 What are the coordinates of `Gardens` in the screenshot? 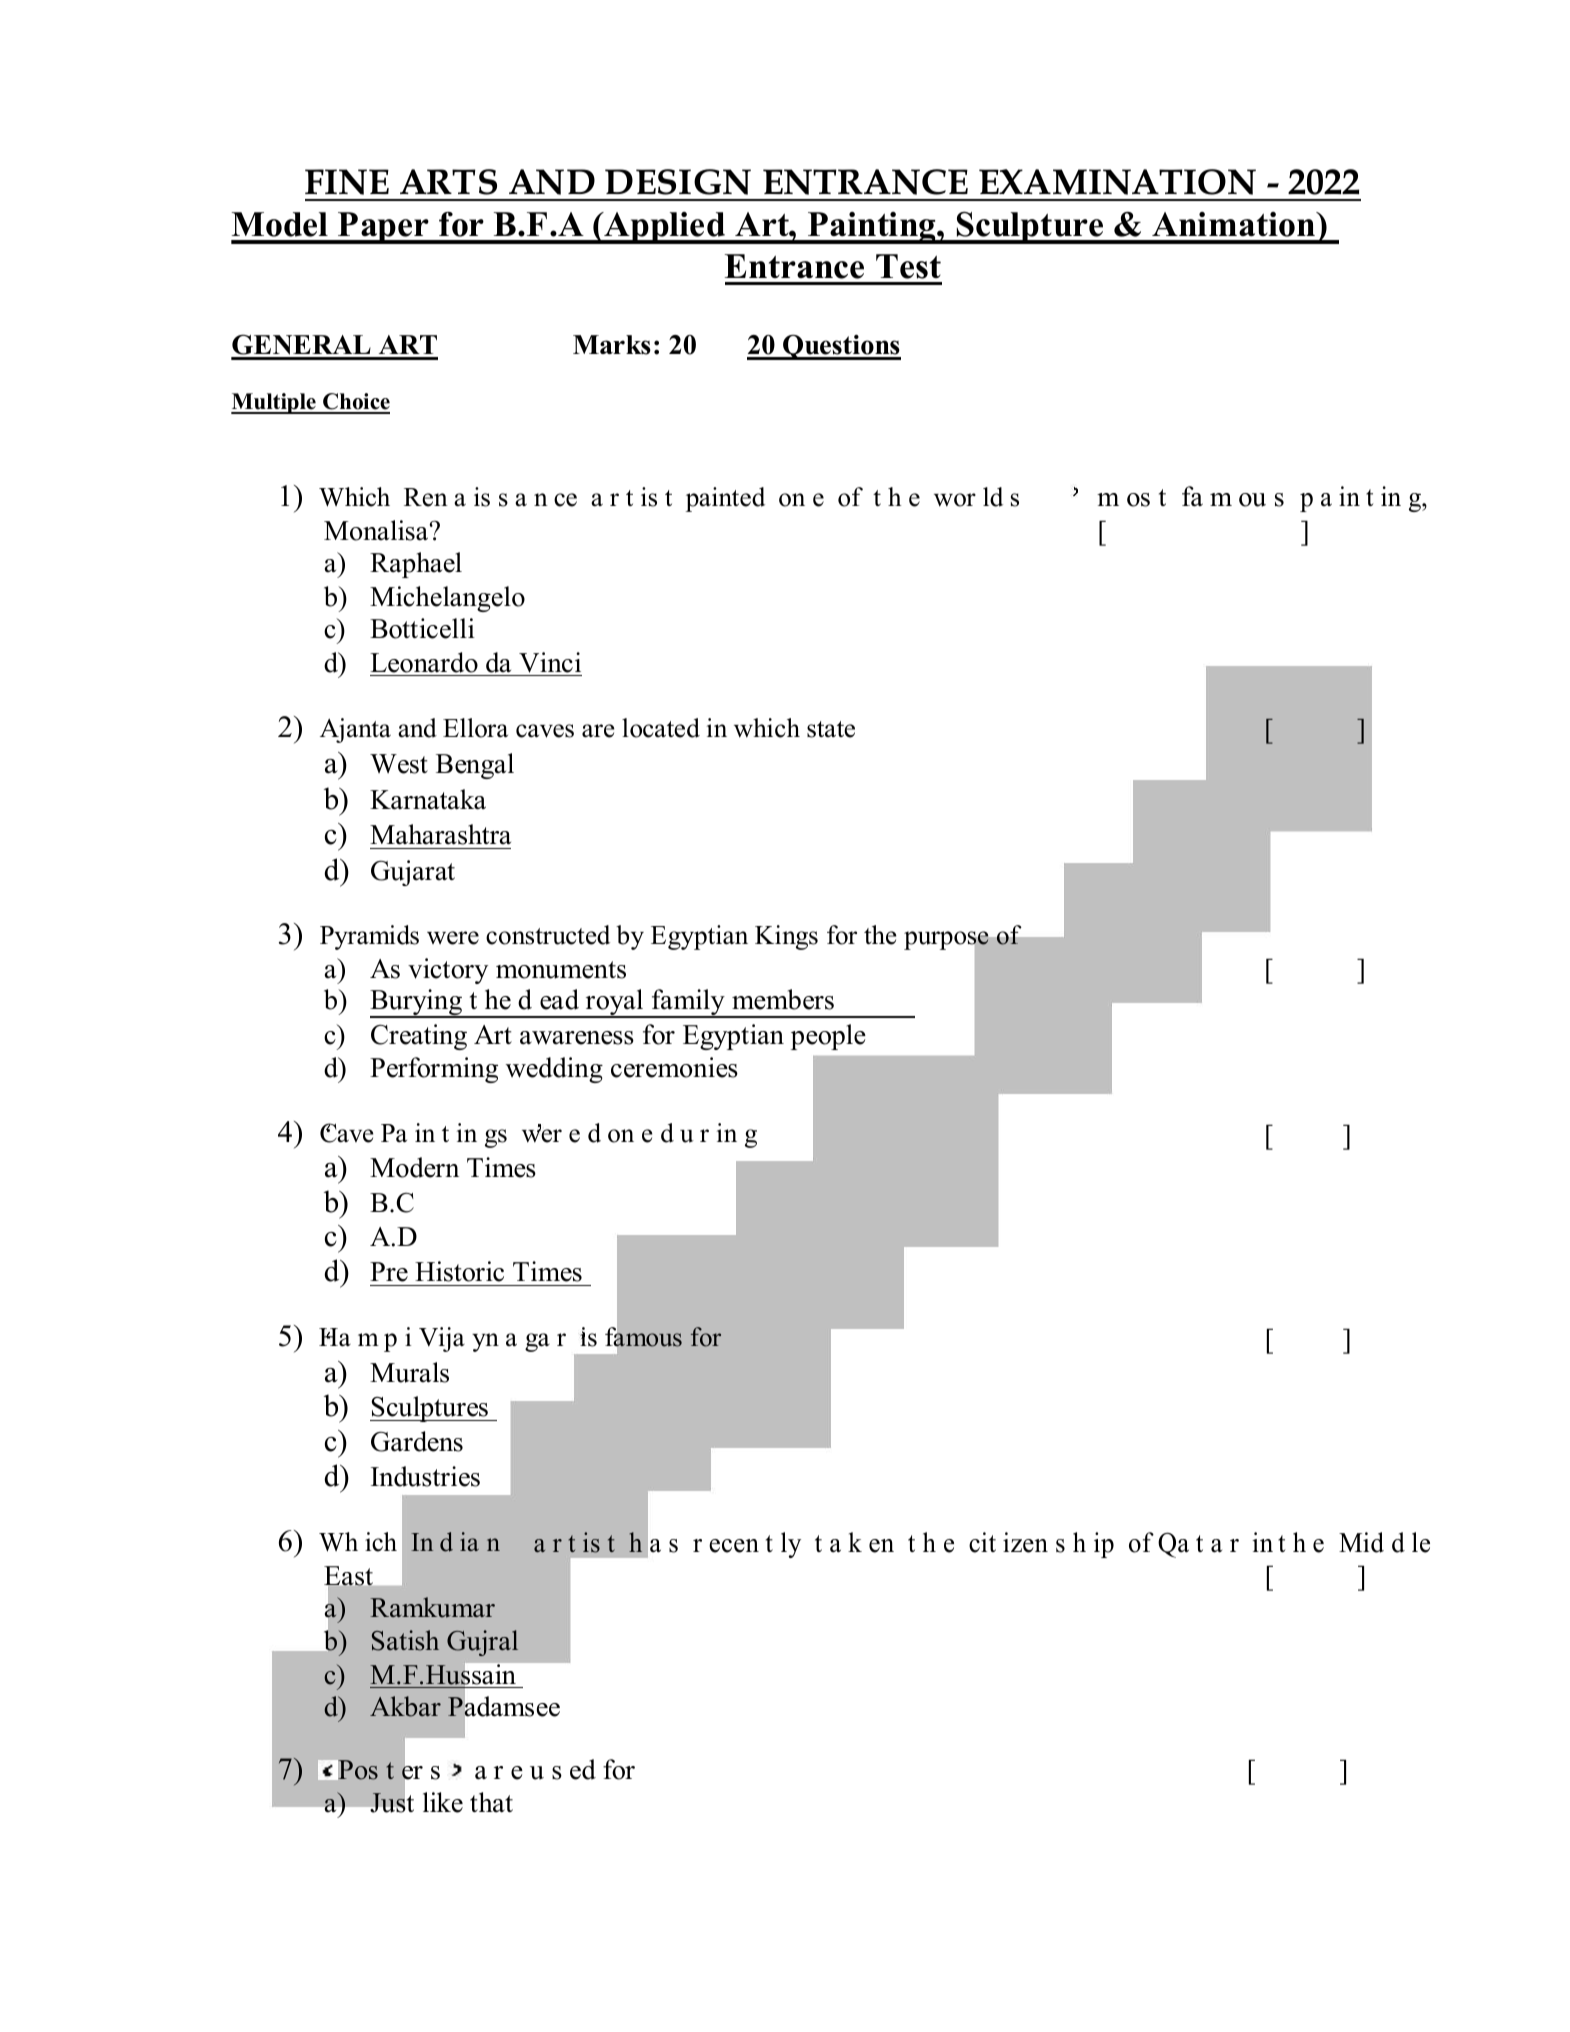 It's located at (417, 1441).
